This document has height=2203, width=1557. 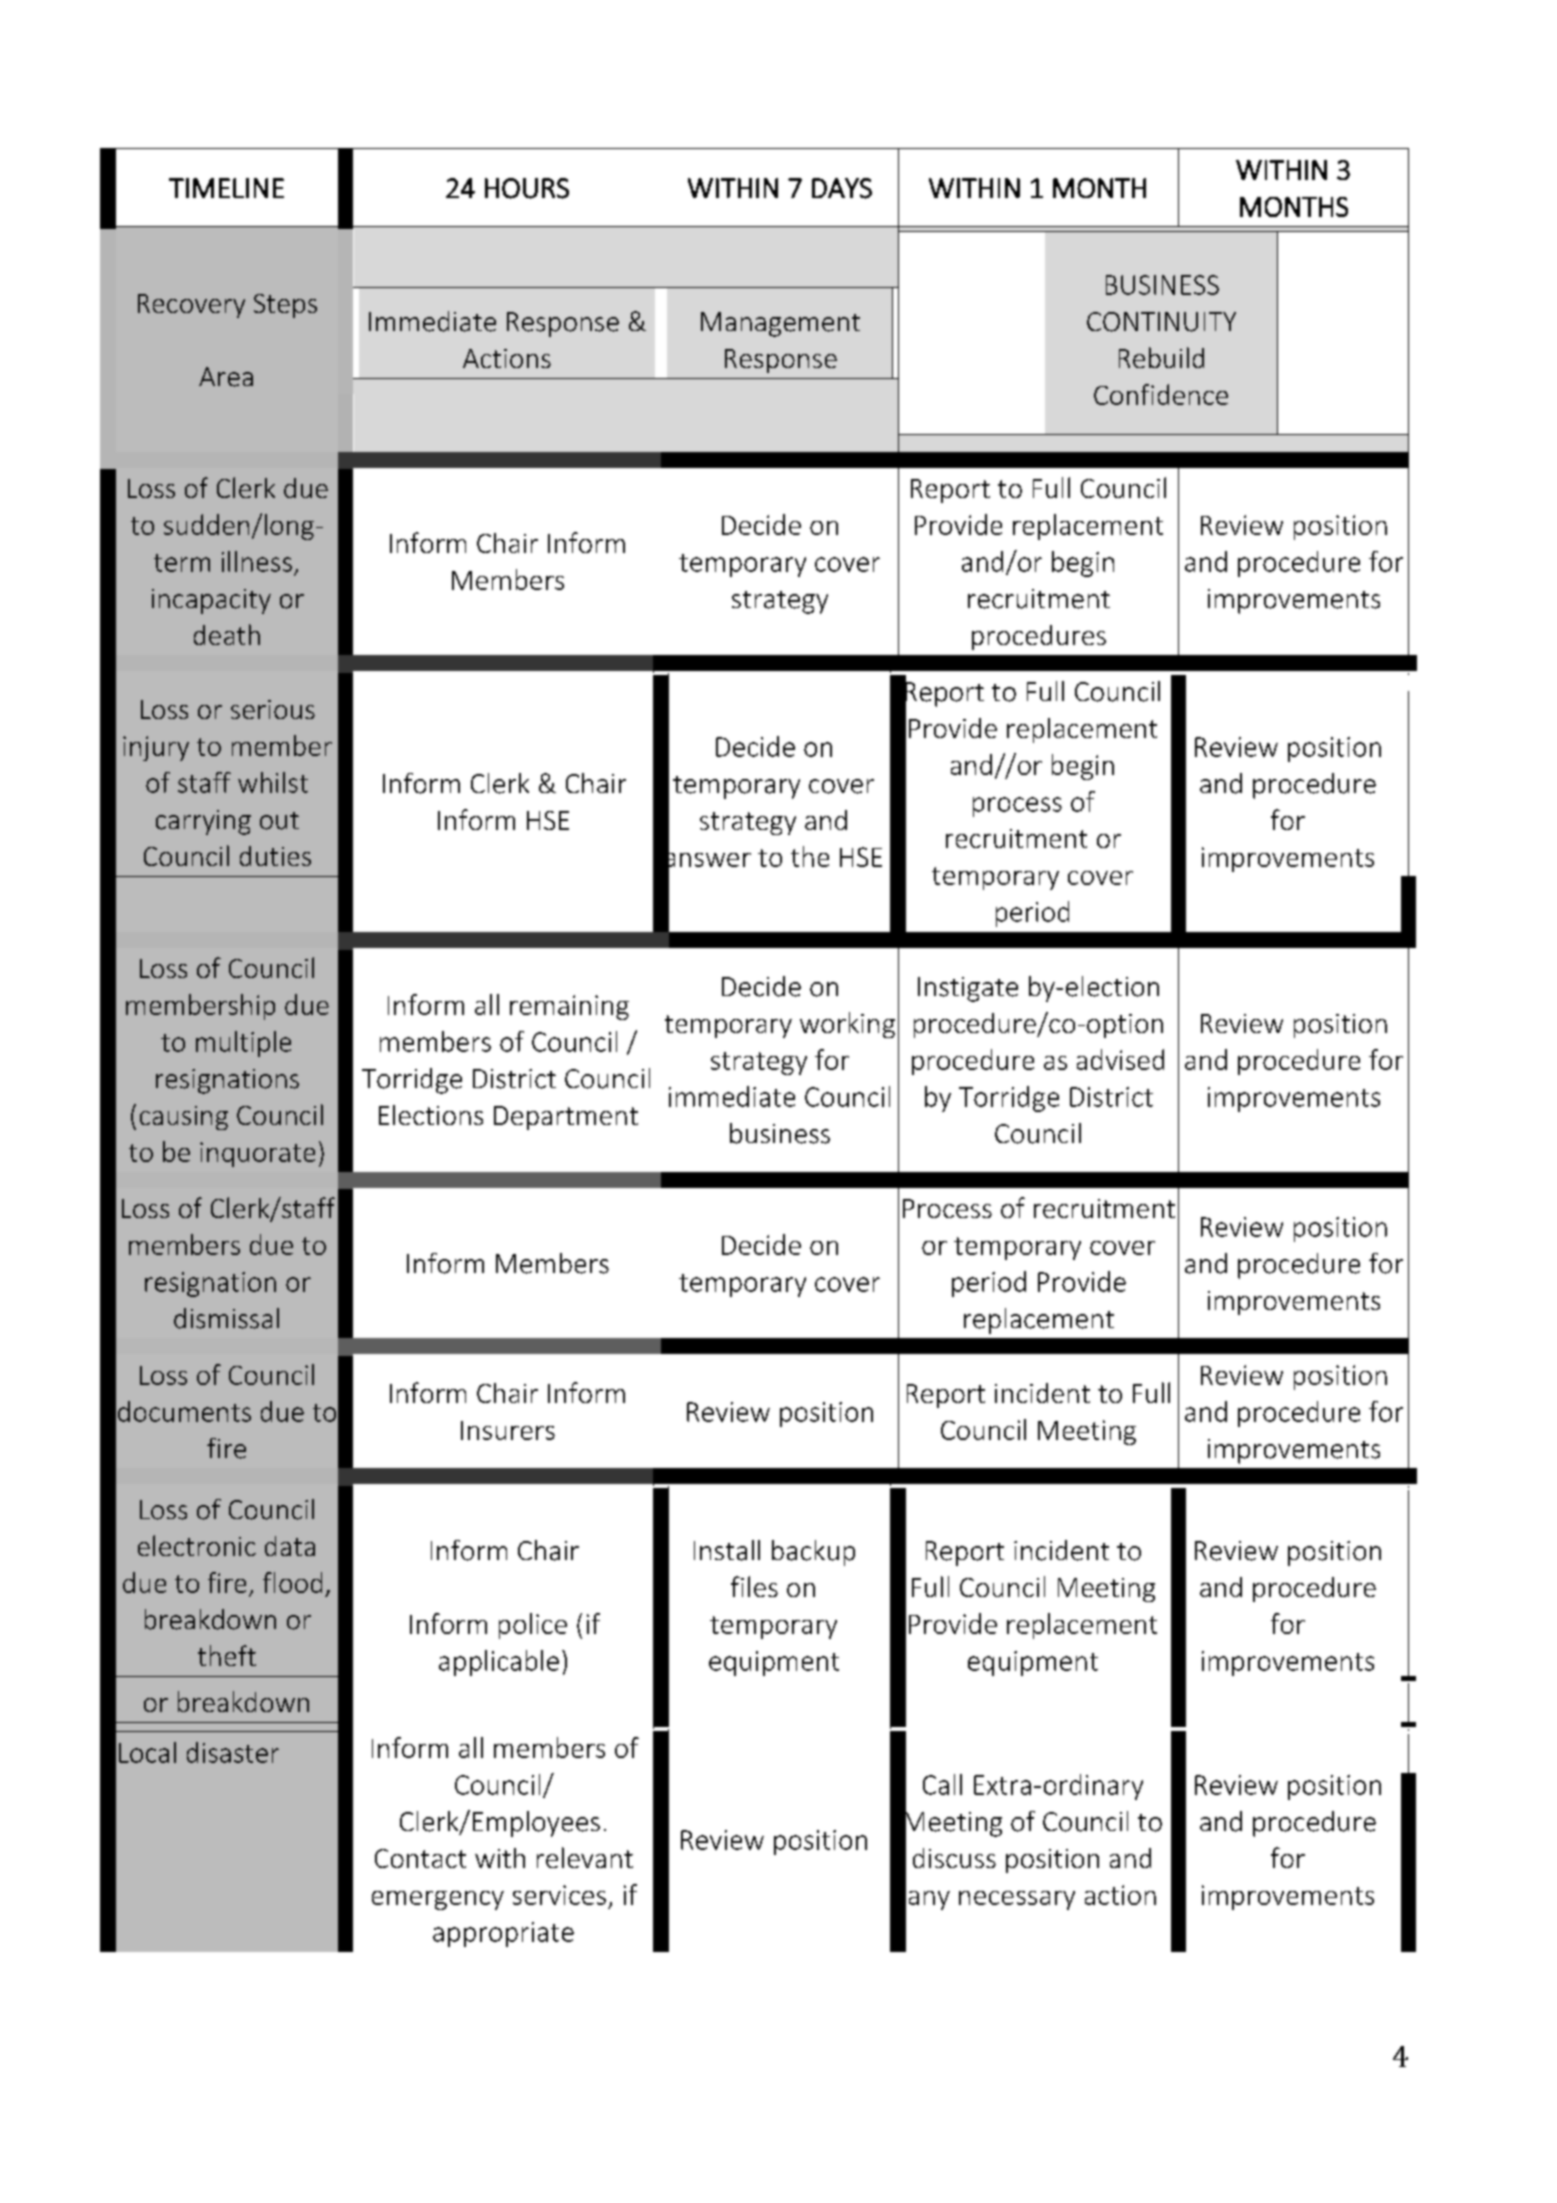 I want to click on Instigate, so click(x=968, y=989).
